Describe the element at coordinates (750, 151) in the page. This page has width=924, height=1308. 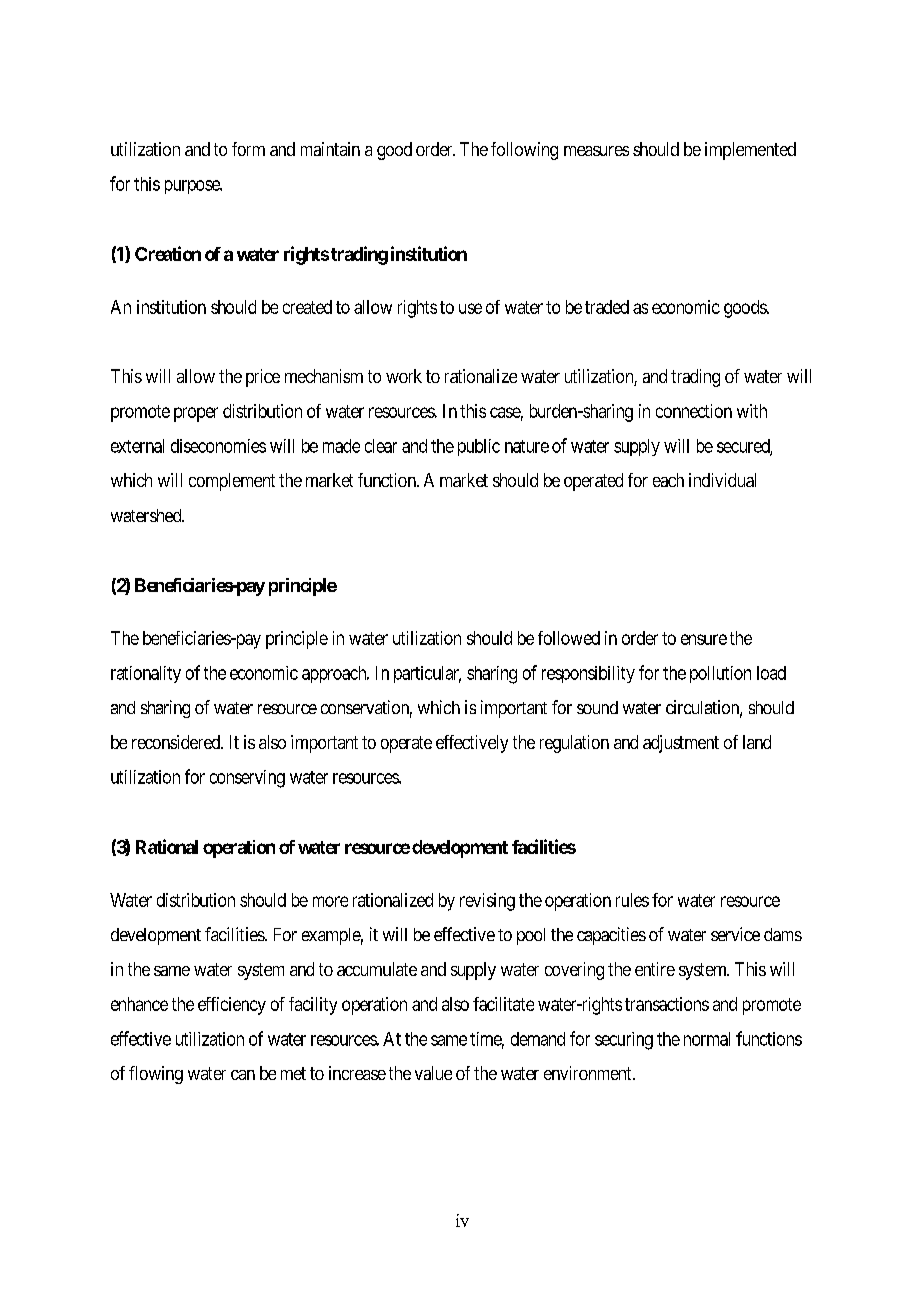
I see `implemented` at that location.
